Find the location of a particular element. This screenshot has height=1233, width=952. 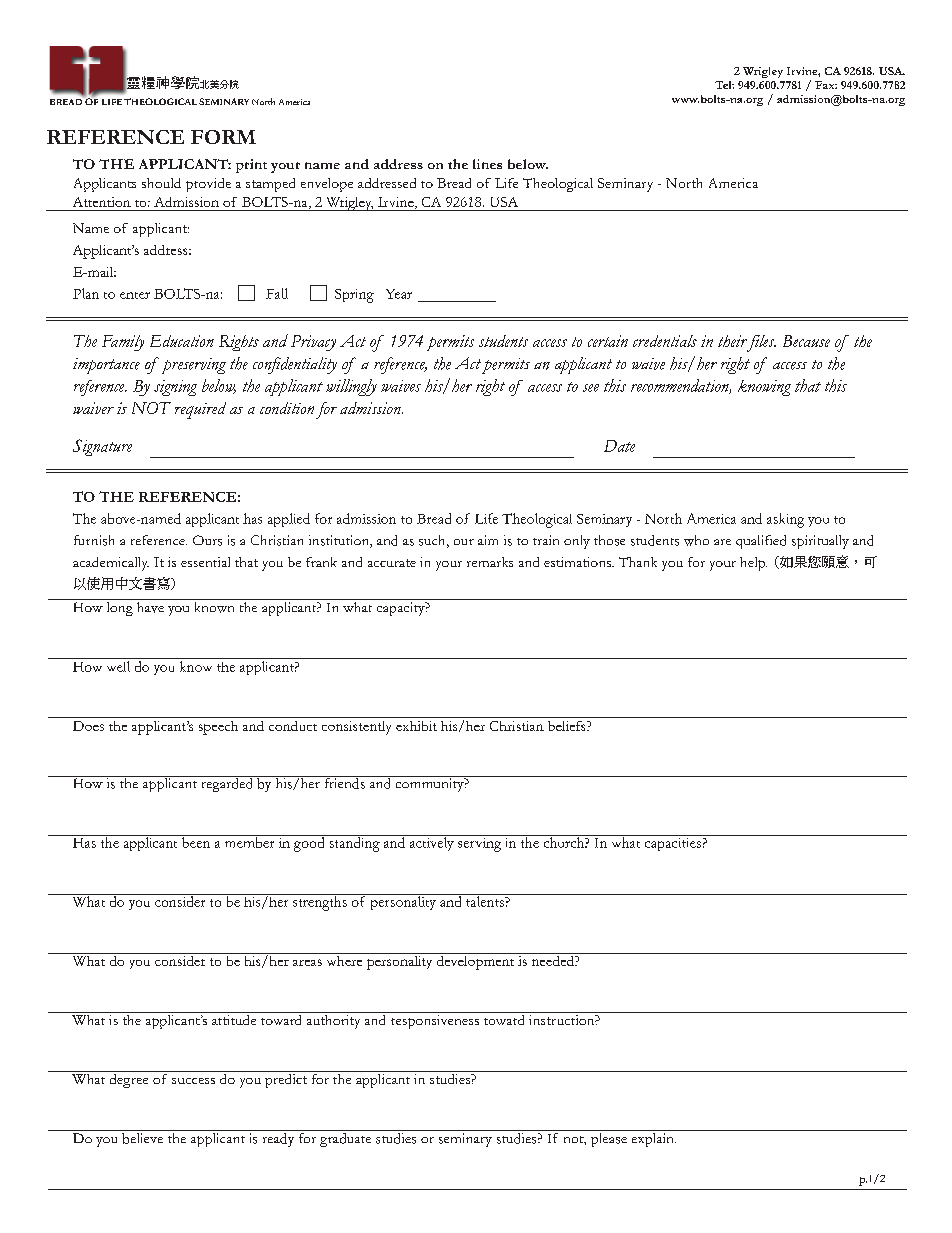

success is located at coordinates (193, 1081).
